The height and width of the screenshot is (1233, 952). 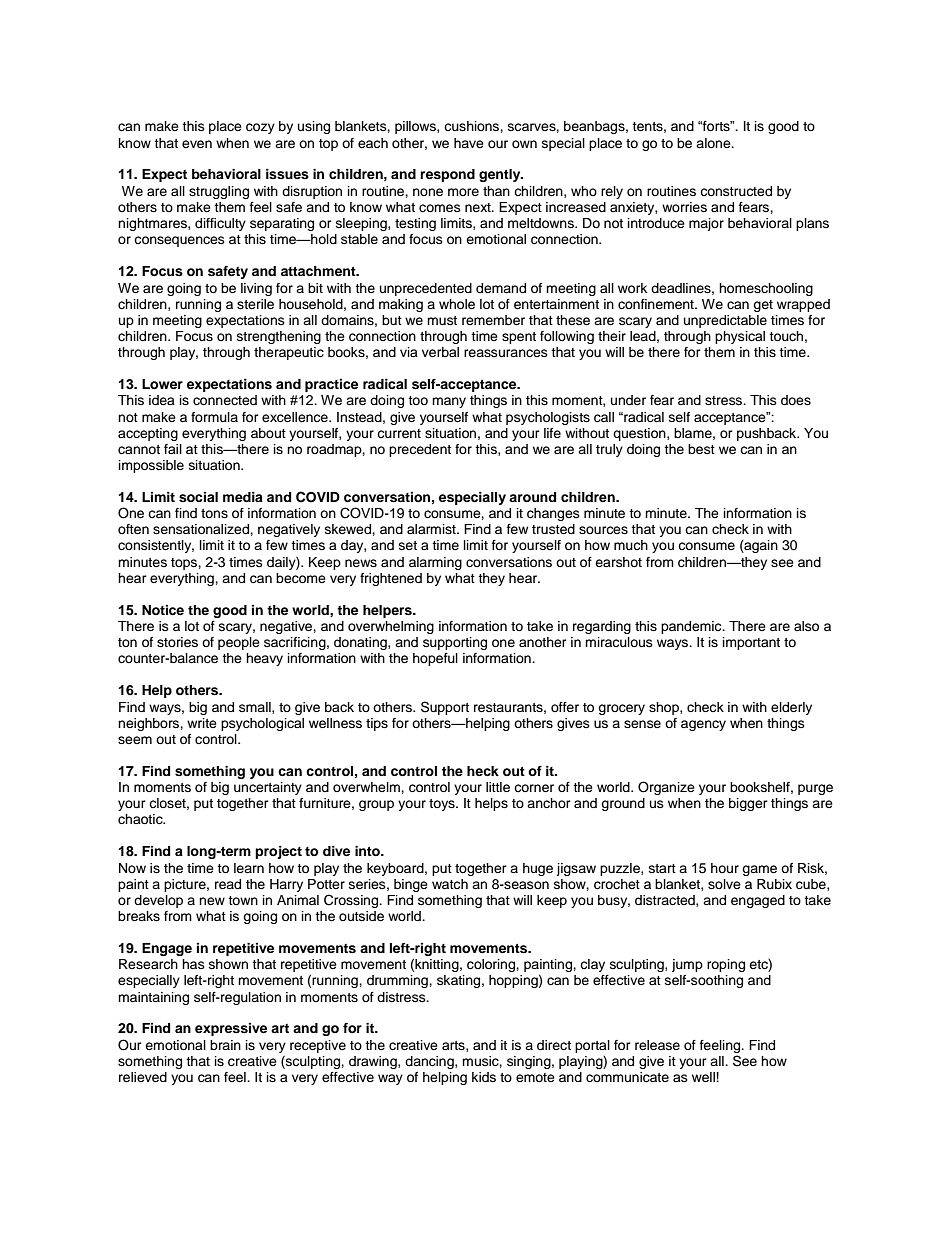 What do you see at coordinates (714, 143) in the screenshot?
I see `alone` at bounding box center [714, 143].
